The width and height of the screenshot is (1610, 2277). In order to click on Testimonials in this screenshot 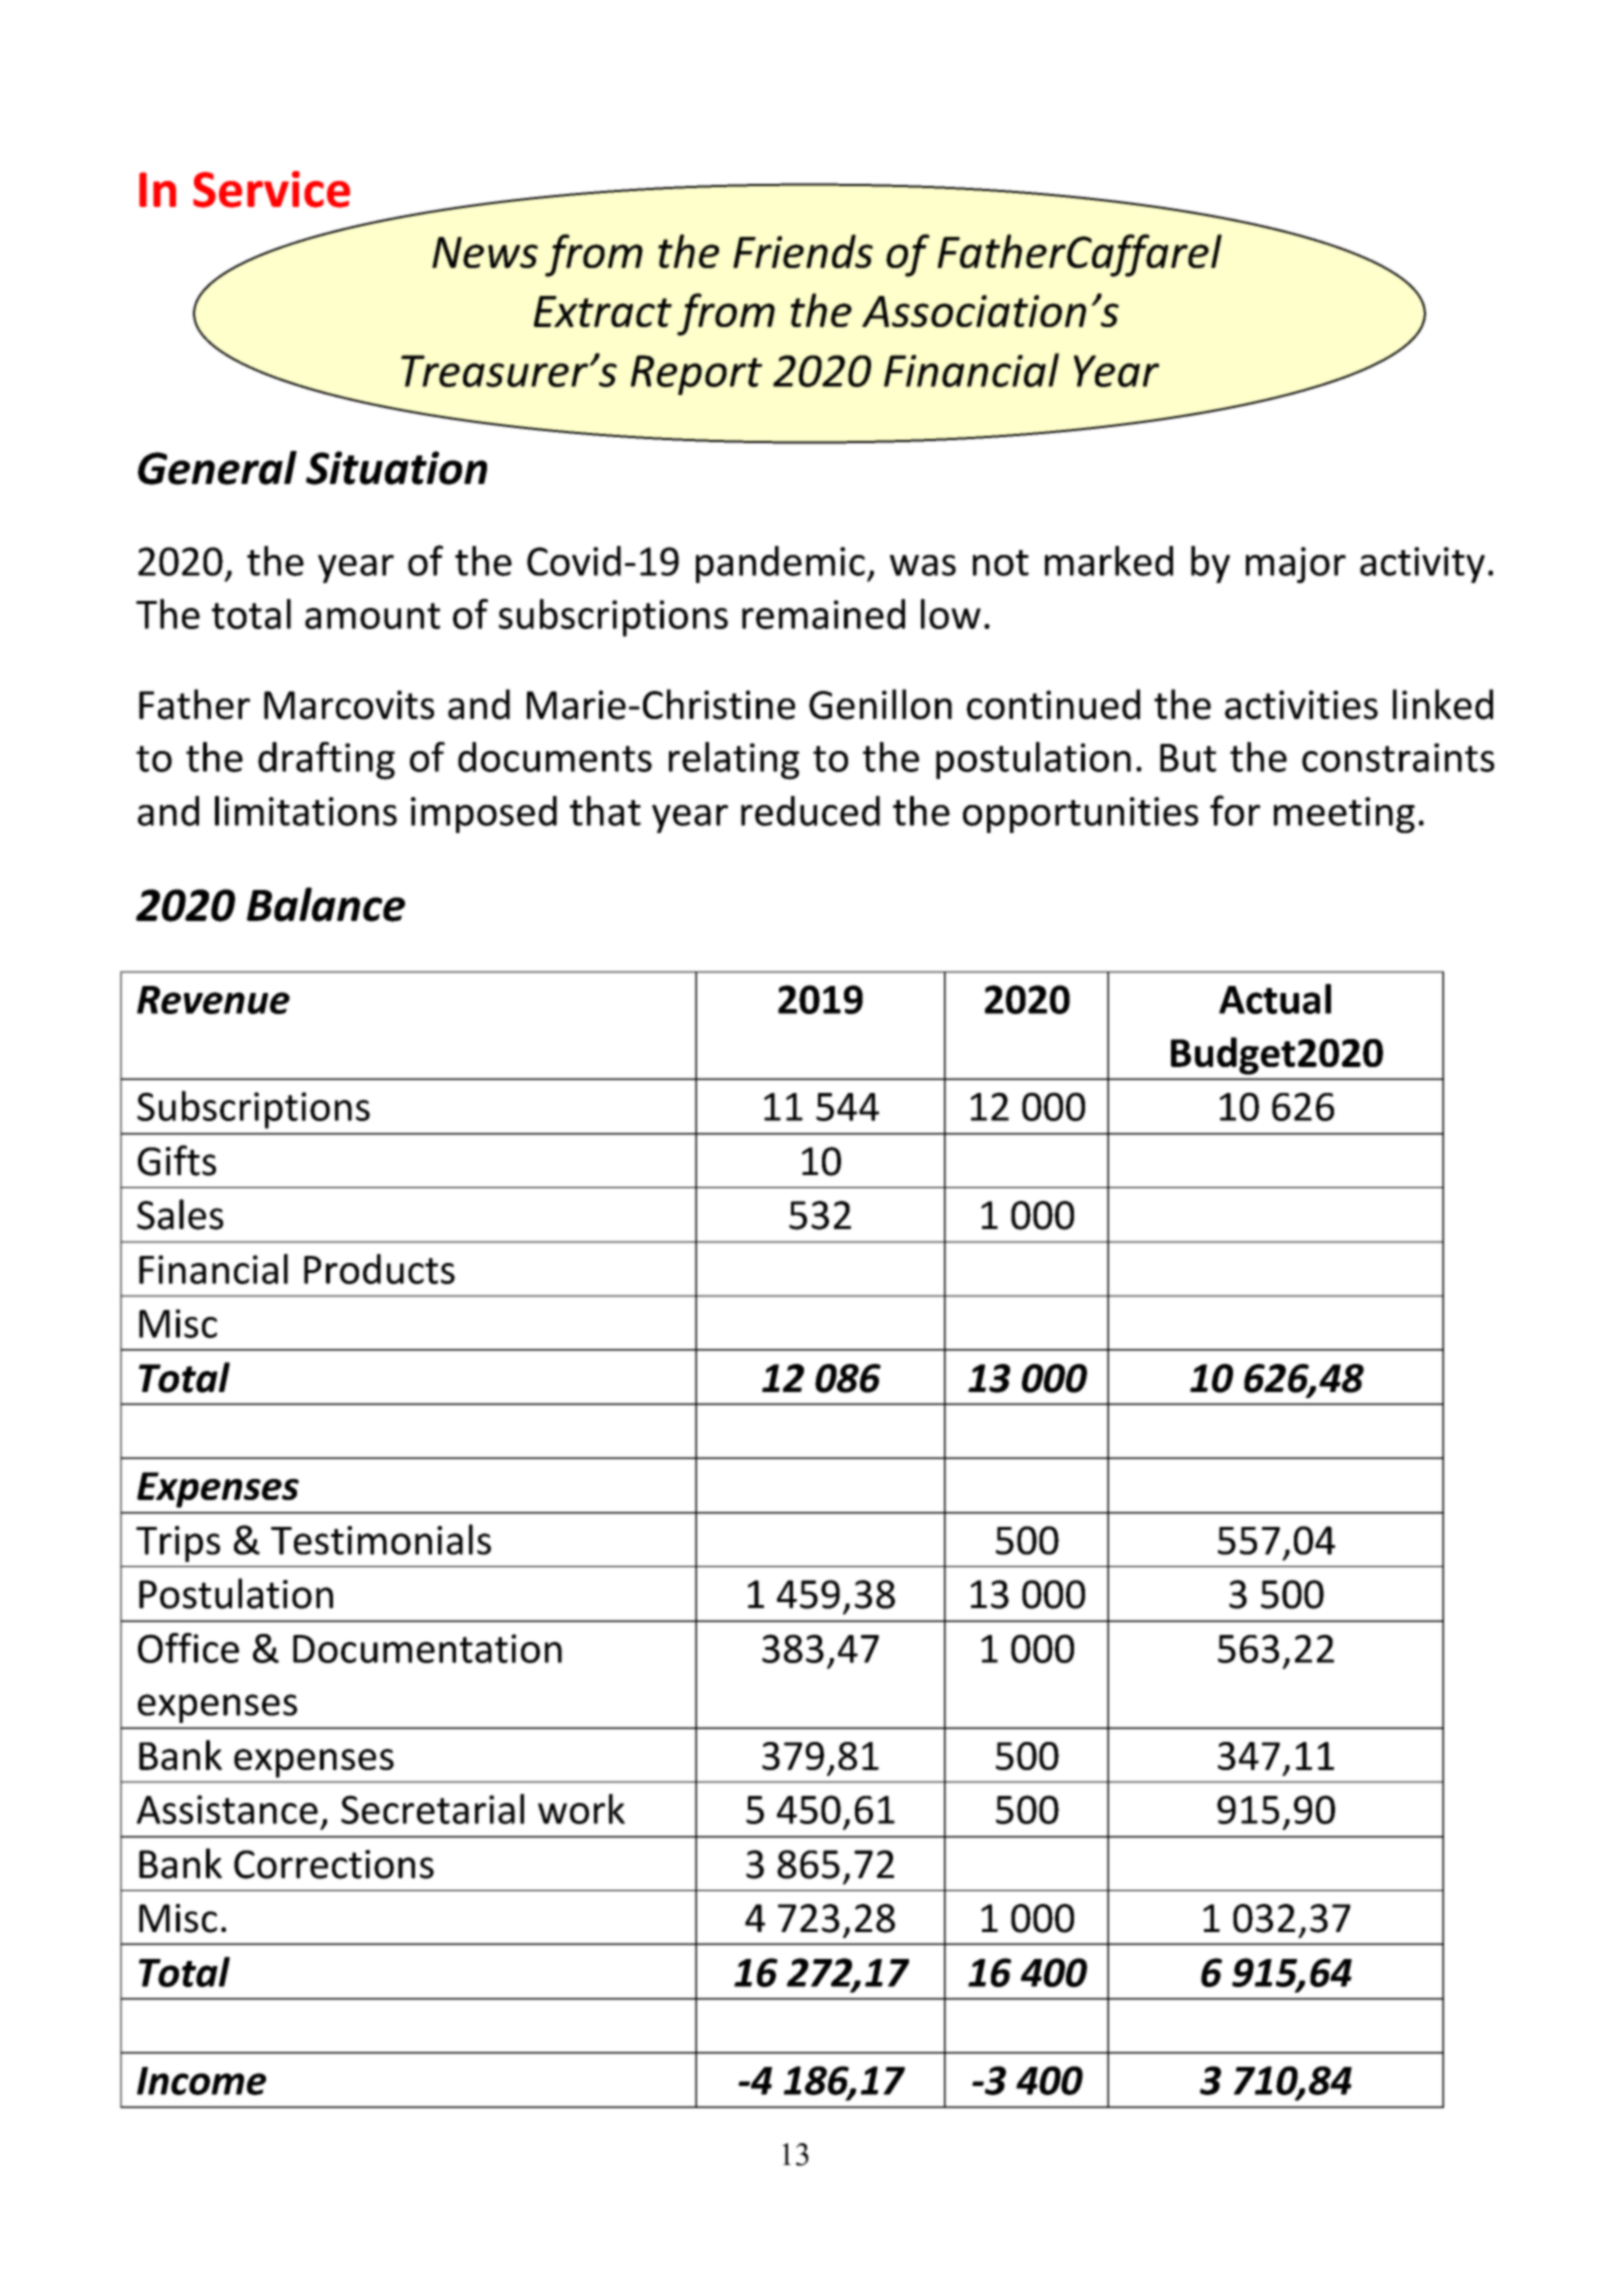, I will do `click(381, 1539)`.
